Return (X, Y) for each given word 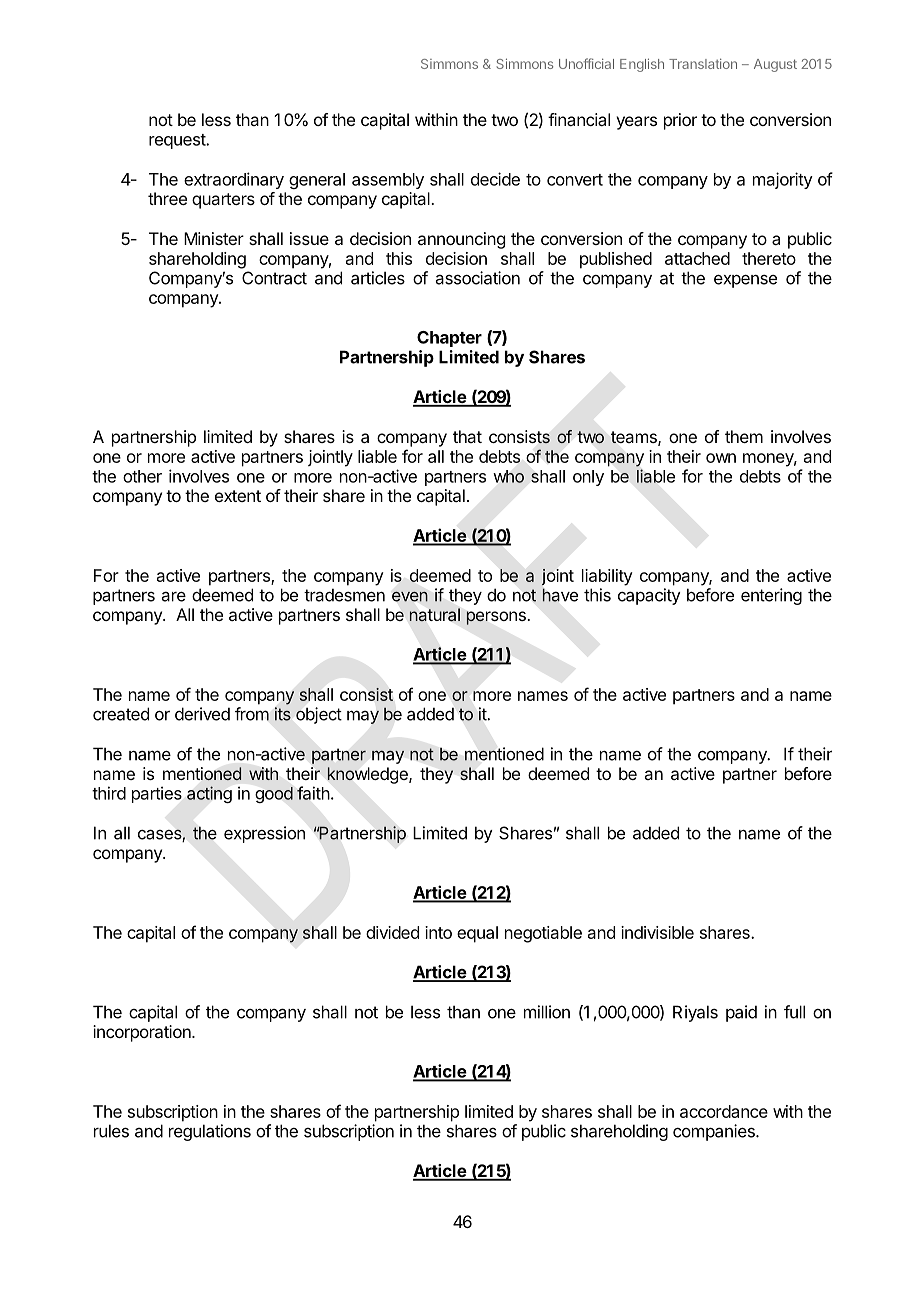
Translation (703, 63)
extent (238, 496)
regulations (210, 1132)
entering (771, 596)
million (547, 1012)
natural (435, 614)
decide (495, 179)
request (178, 141)
